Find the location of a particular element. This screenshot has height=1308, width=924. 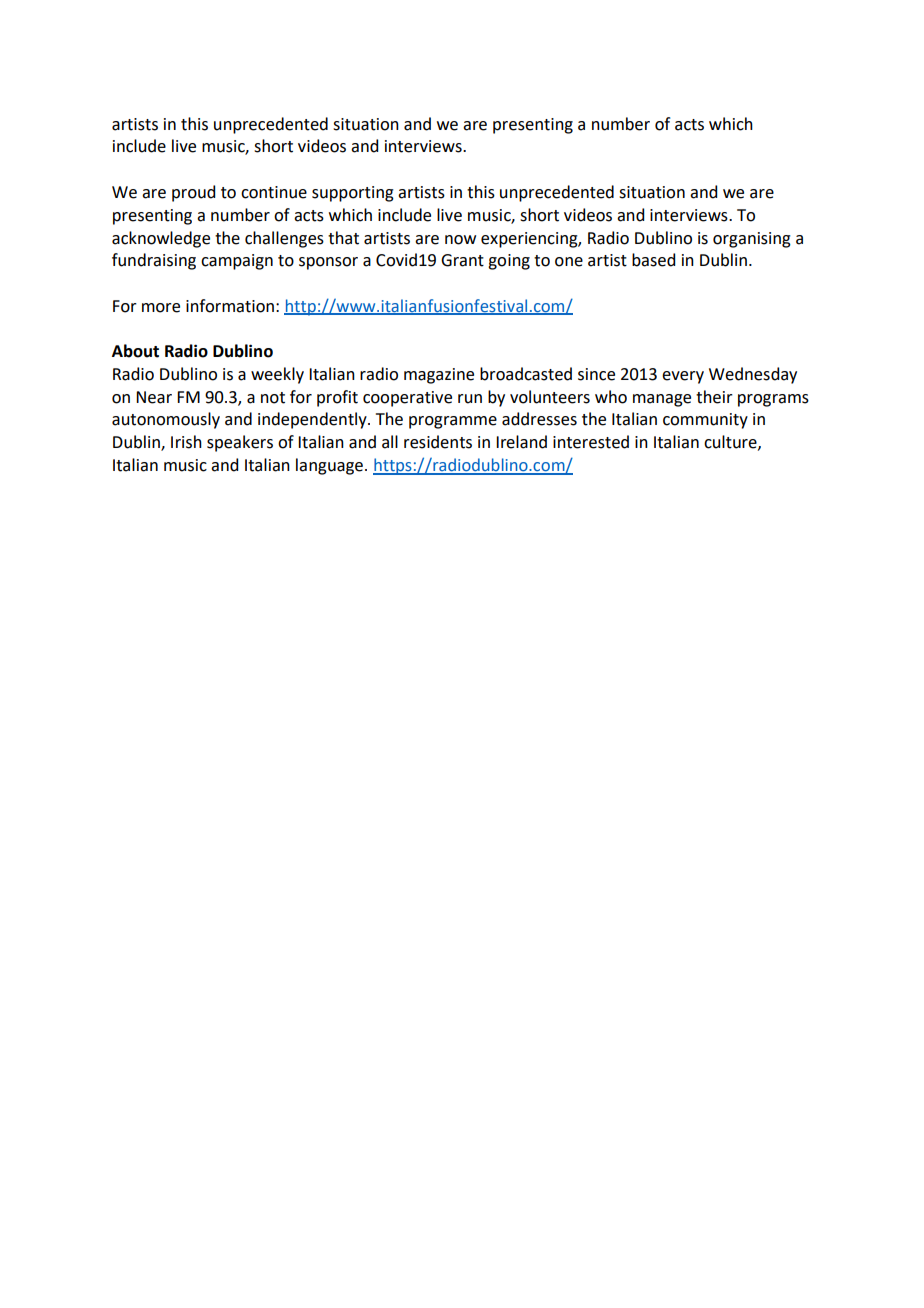

organising is located at coordinates (752, 240).
